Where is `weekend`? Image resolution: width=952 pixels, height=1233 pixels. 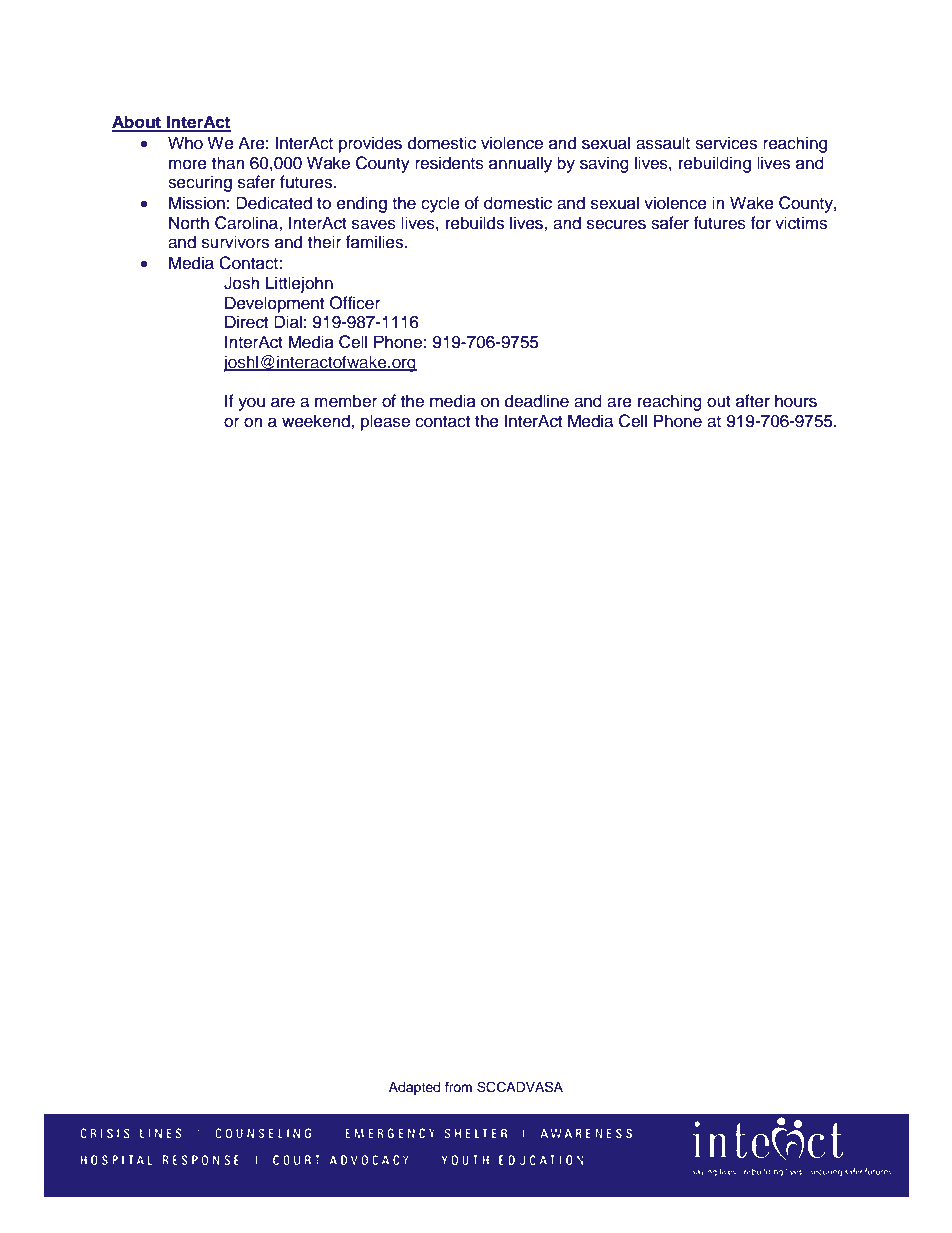
weekend is located at coordinates (317, 421).
